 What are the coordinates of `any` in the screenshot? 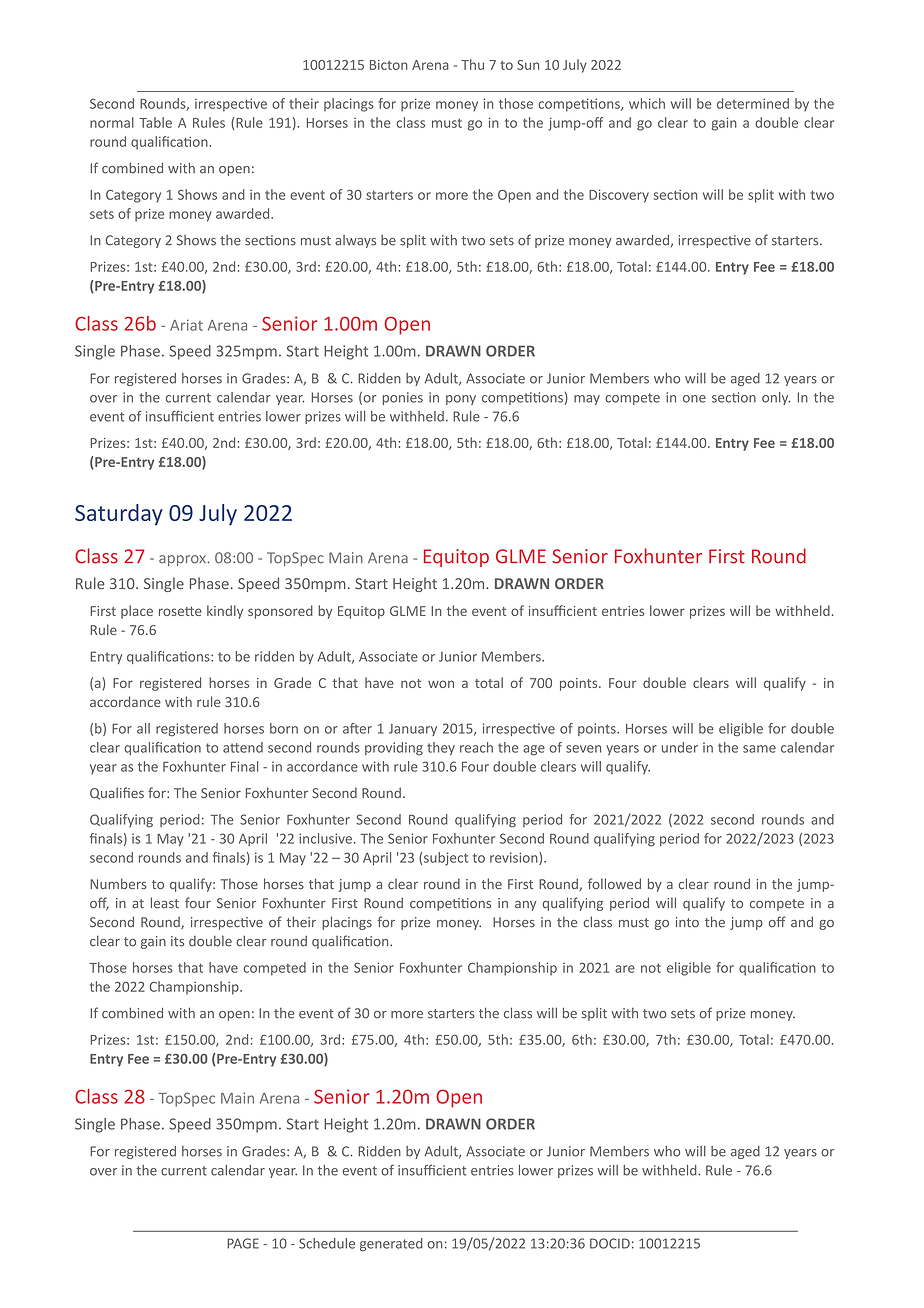 It's located at (525, 906).
